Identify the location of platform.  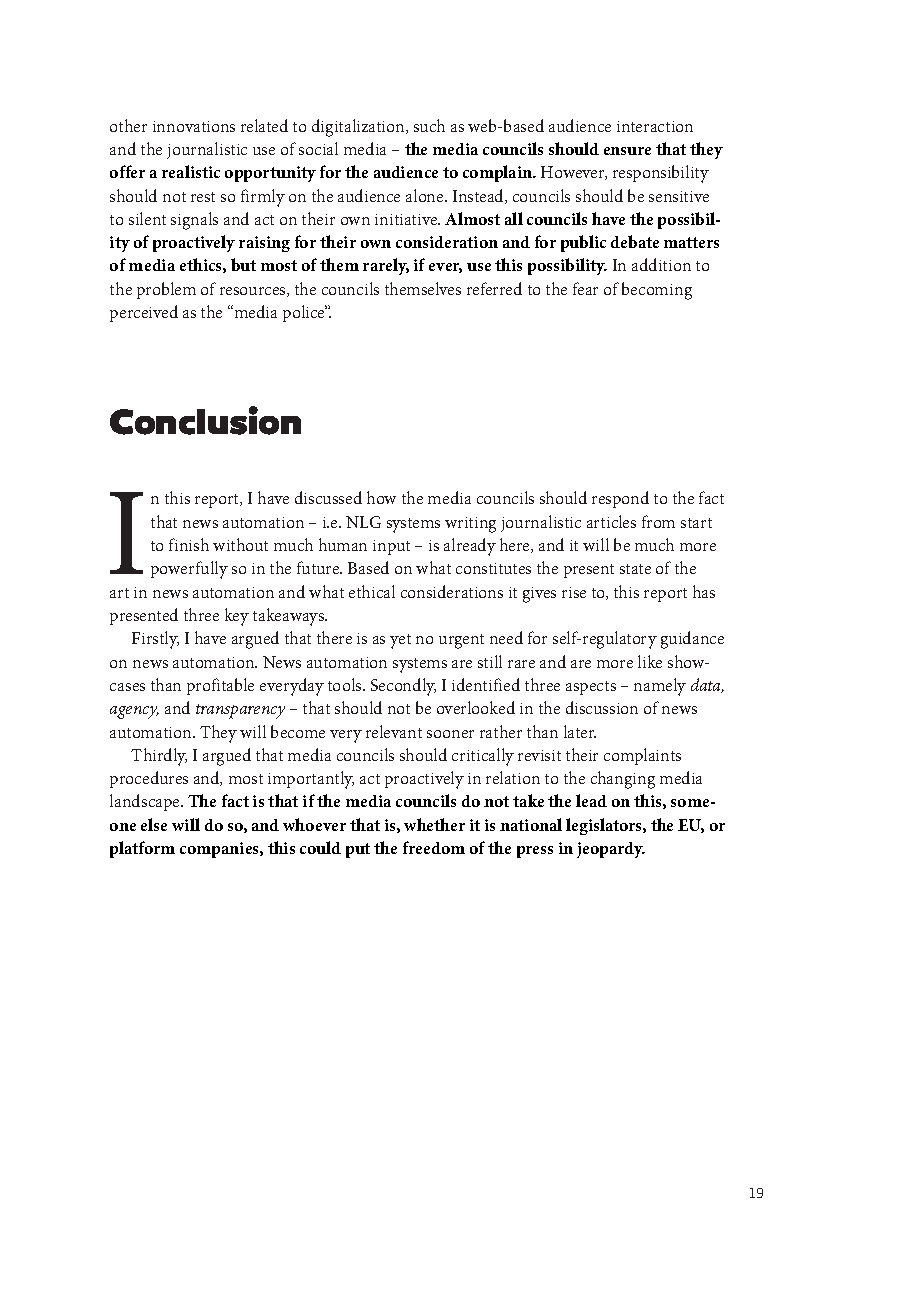
(142, 849).
